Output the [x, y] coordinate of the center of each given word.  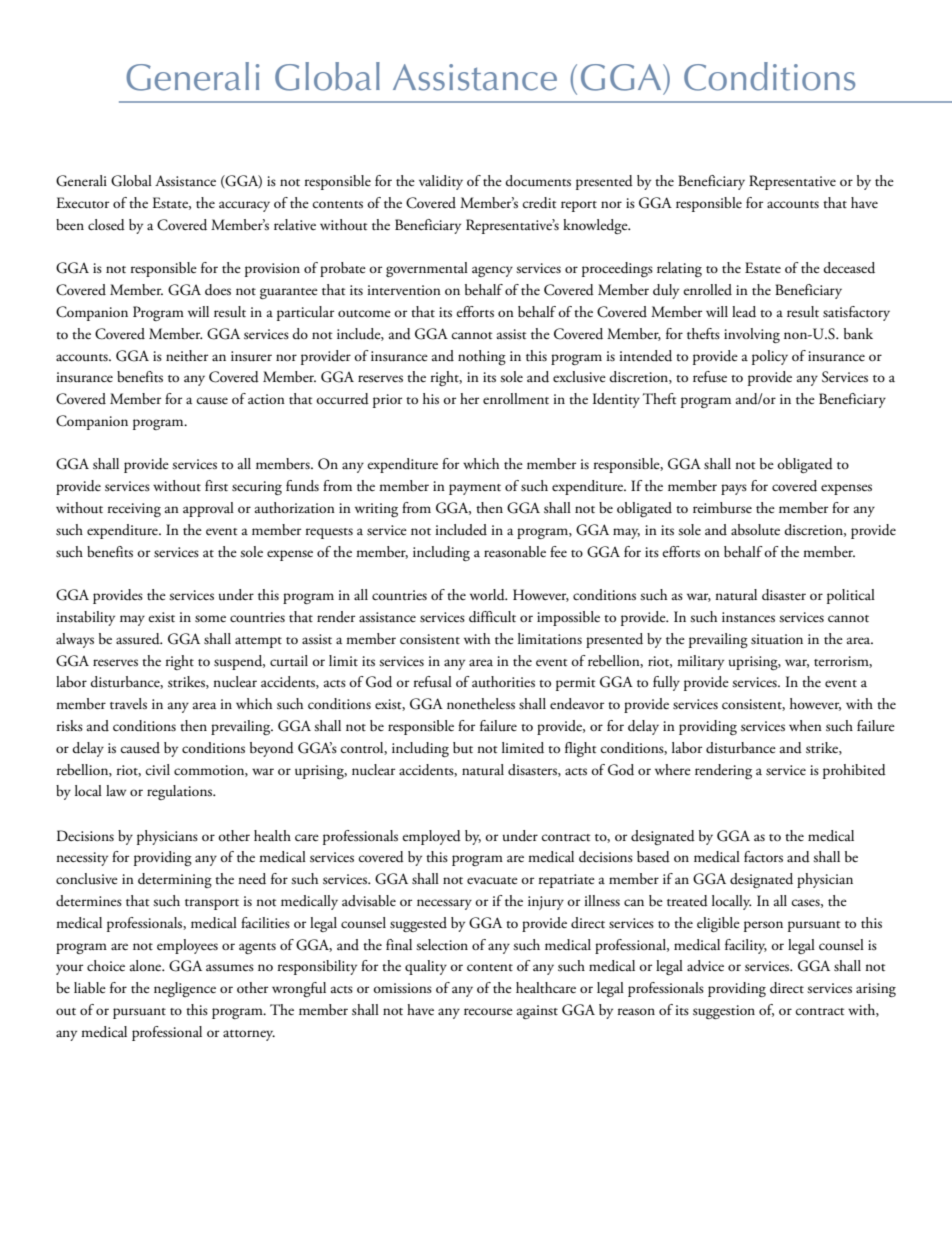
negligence [185, 989]
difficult [492, 617]
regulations [181, 792]
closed [106, 225]
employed [431, 837]
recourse [488, 1012]
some [210, 619]
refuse [710, 377]
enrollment [516, 399]
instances [748, 617]
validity [441, 182]
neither [187, 355]
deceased [849, 268]
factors [763, 857]
